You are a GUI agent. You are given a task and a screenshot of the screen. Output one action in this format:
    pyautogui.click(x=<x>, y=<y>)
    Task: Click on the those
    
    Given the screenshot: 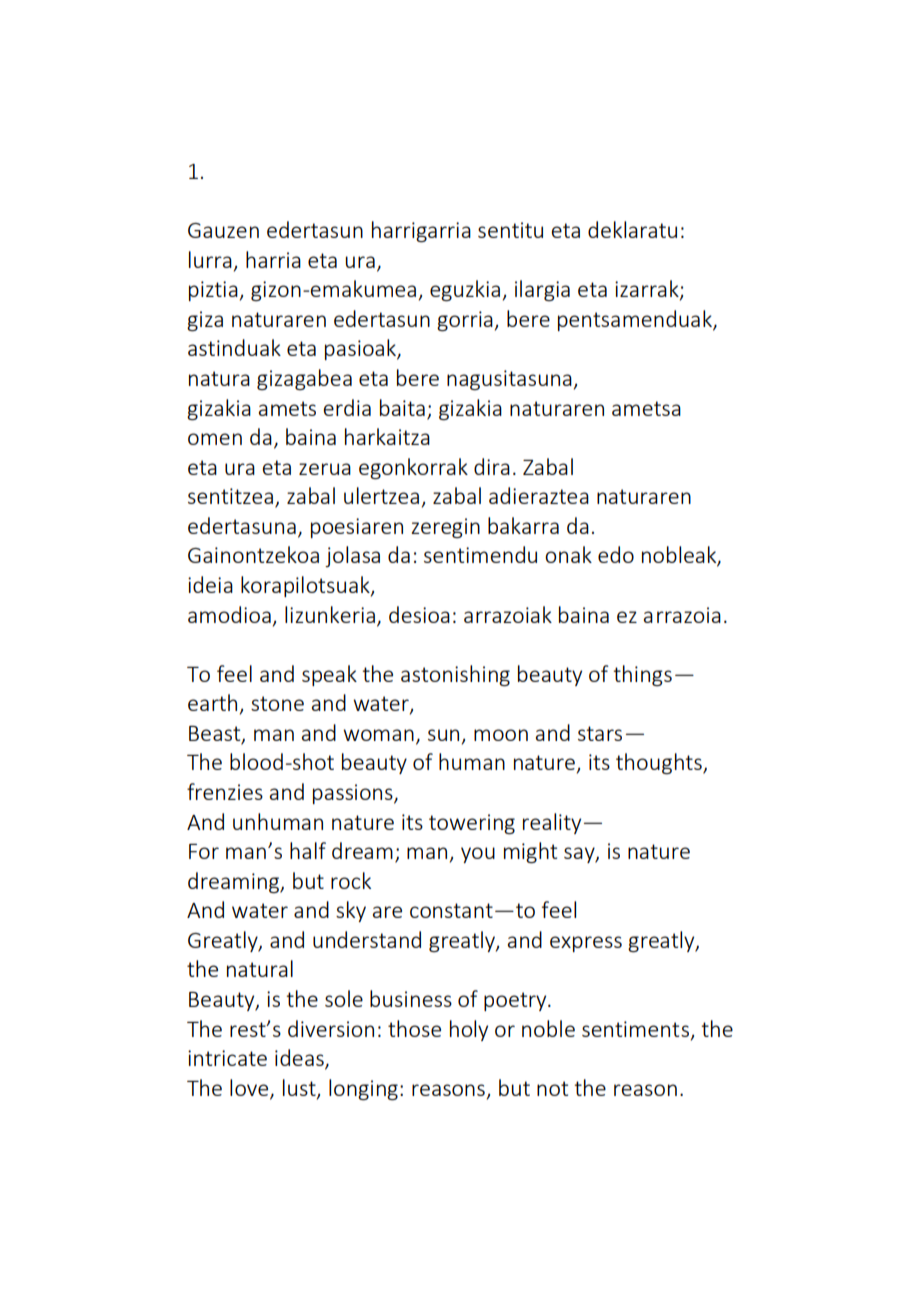 What is the action you would take?
    pyautogui.click(x=414, y=1028)
